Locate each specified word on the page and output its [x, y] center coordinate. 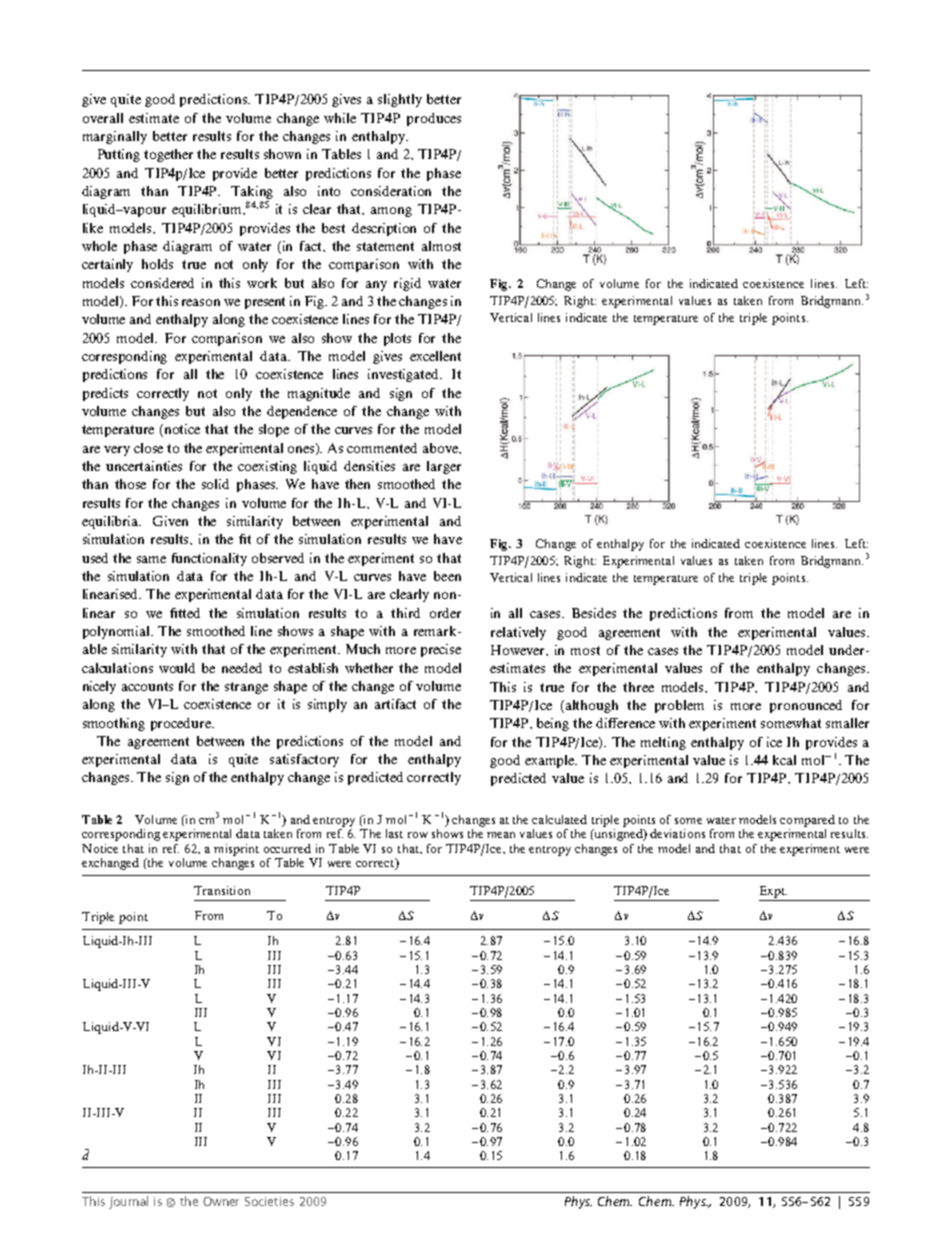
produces [434, 119]
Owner [221, 1201]
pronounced [806, 706]
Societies [269, 1201]
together [168, 155]
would [177, 668]
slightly [400, 100]
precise [441, 650]
